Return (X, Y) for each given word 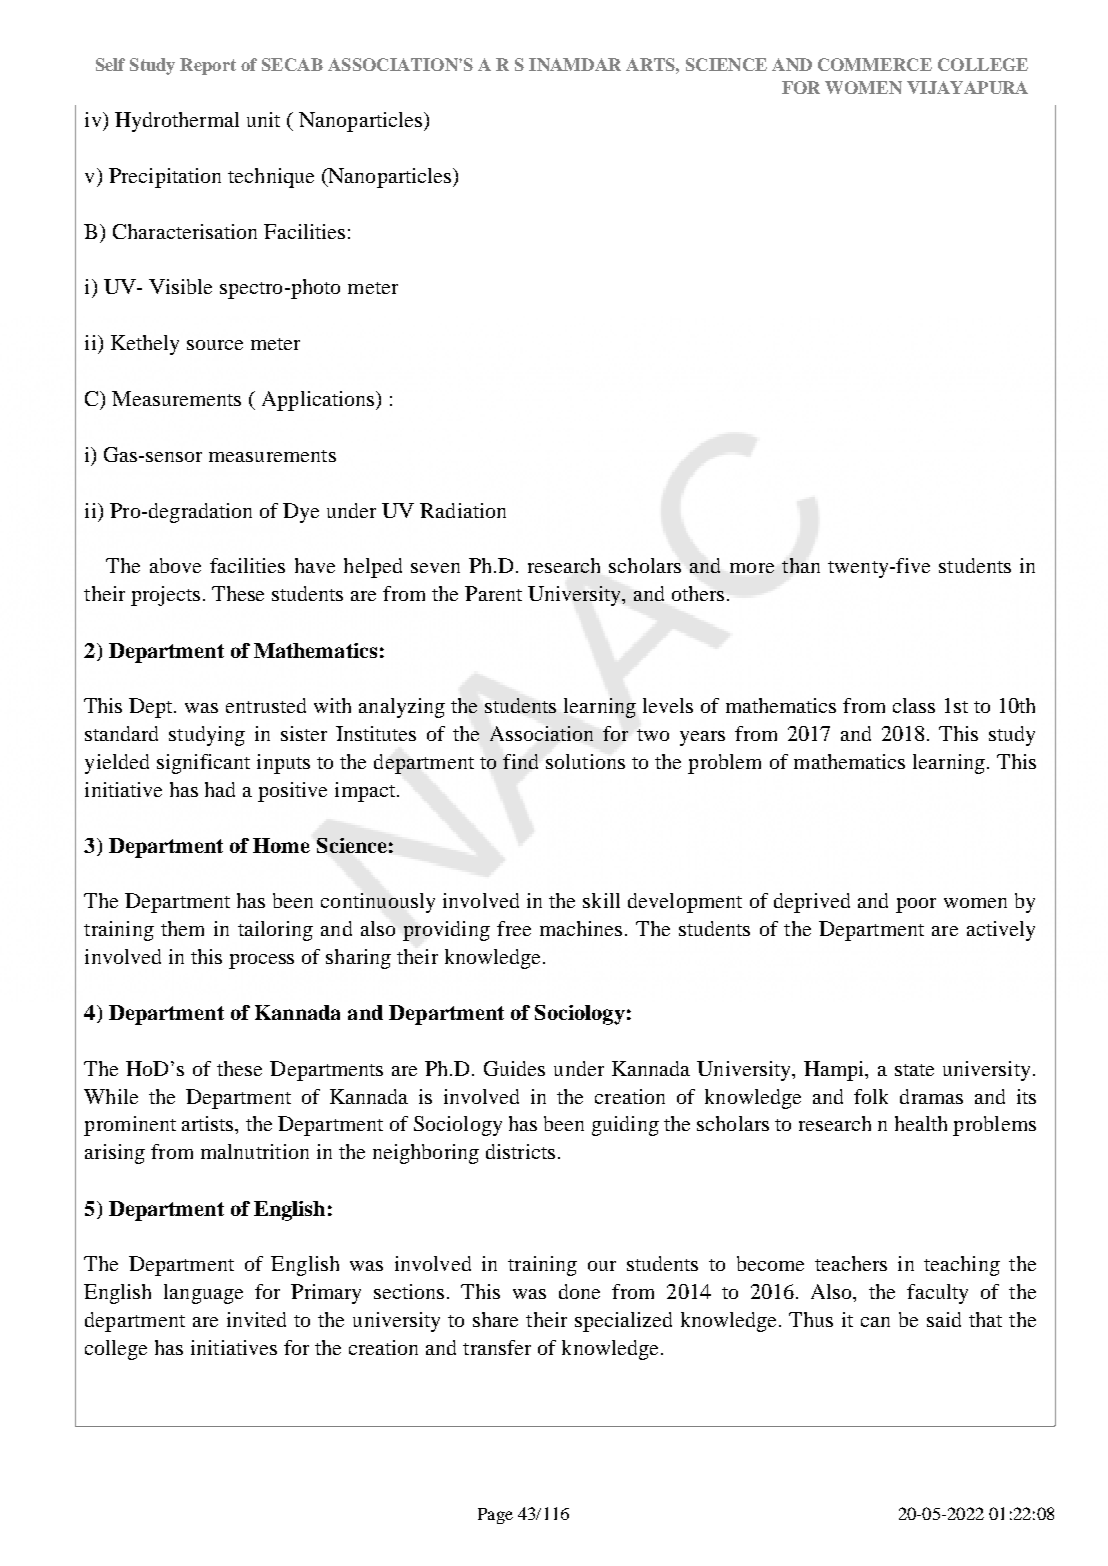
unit (263, 119)
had (220, 789)
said (944, 1319)
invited (256, 1319)
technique (271, 178)
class (914, 705)
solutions (585, 761)
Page (495, 1516)
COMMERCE (875, 64)
